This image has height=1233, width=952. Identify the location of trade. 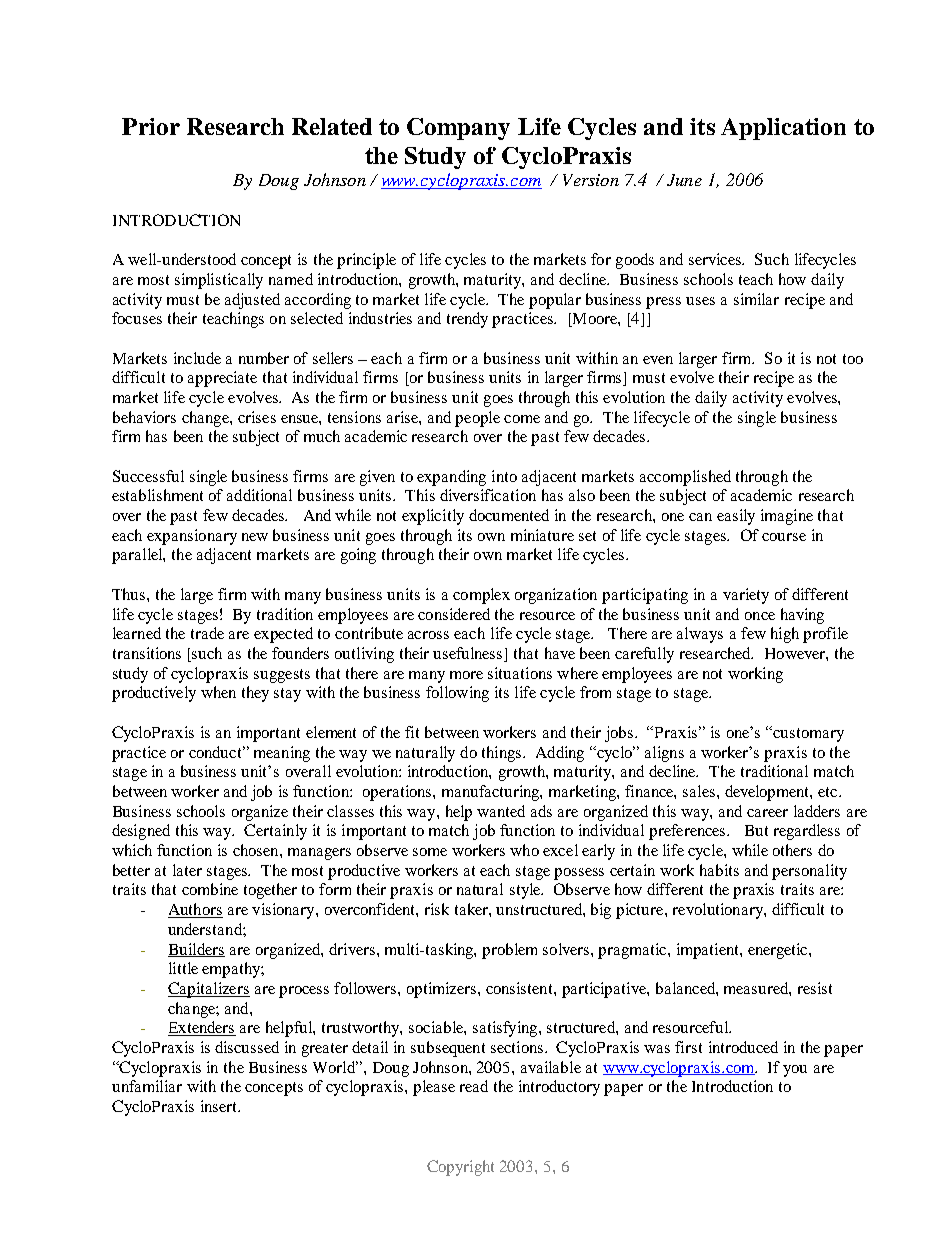
(207, 633).
